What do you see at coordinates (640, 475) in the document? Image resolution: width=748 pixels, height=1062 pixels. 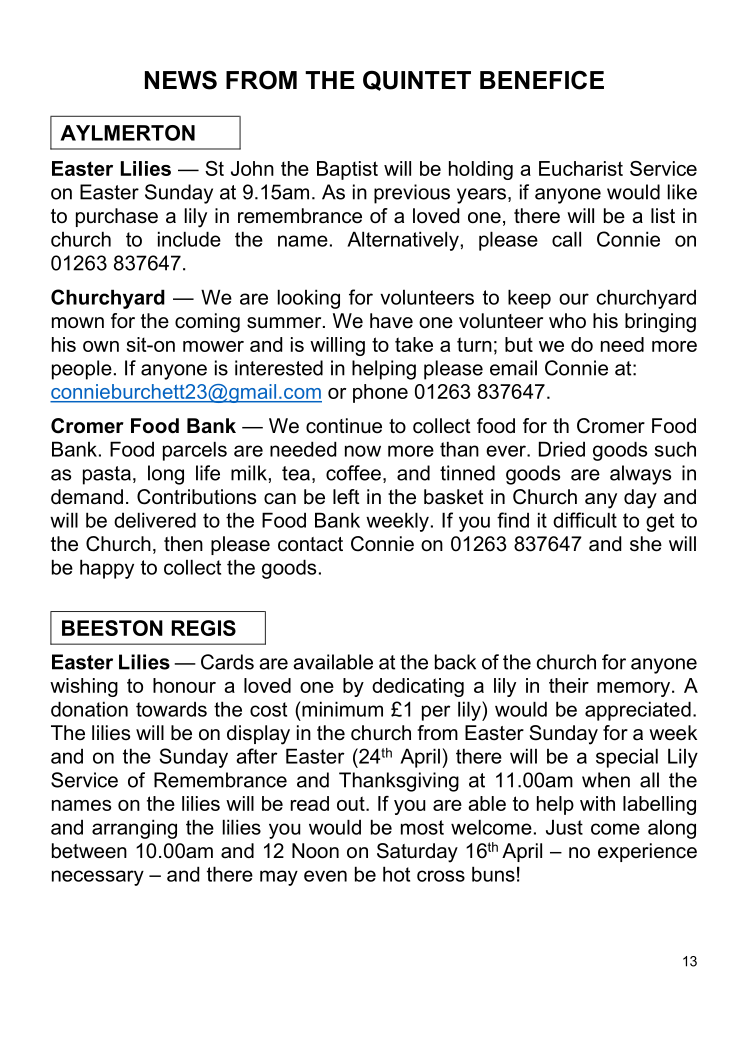 I see `always` at bounding box center [640, 475].
